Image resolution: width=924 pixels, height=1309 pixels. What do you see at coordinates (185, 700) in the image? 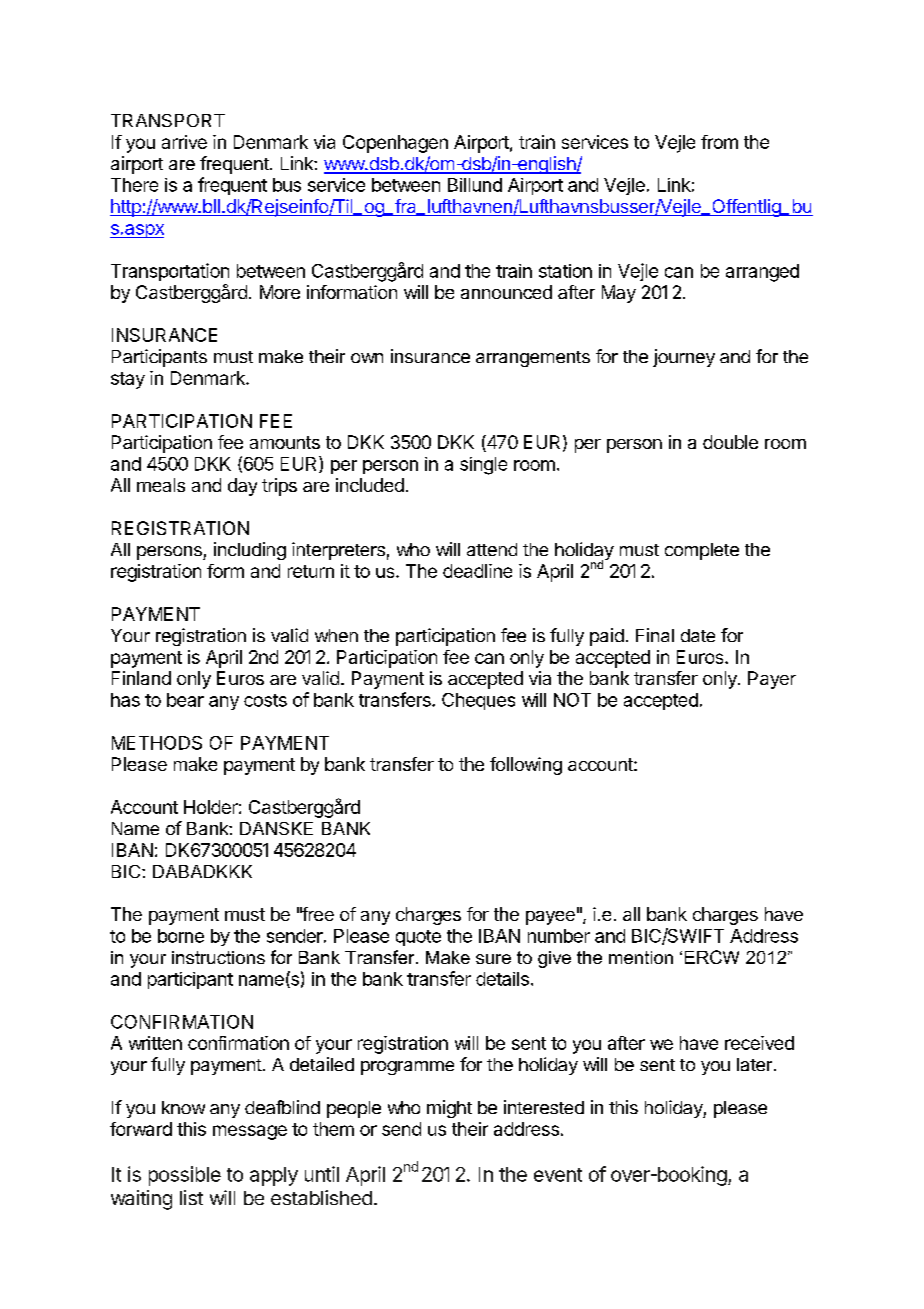
I see `bear` at bounding box center [185, 700].
